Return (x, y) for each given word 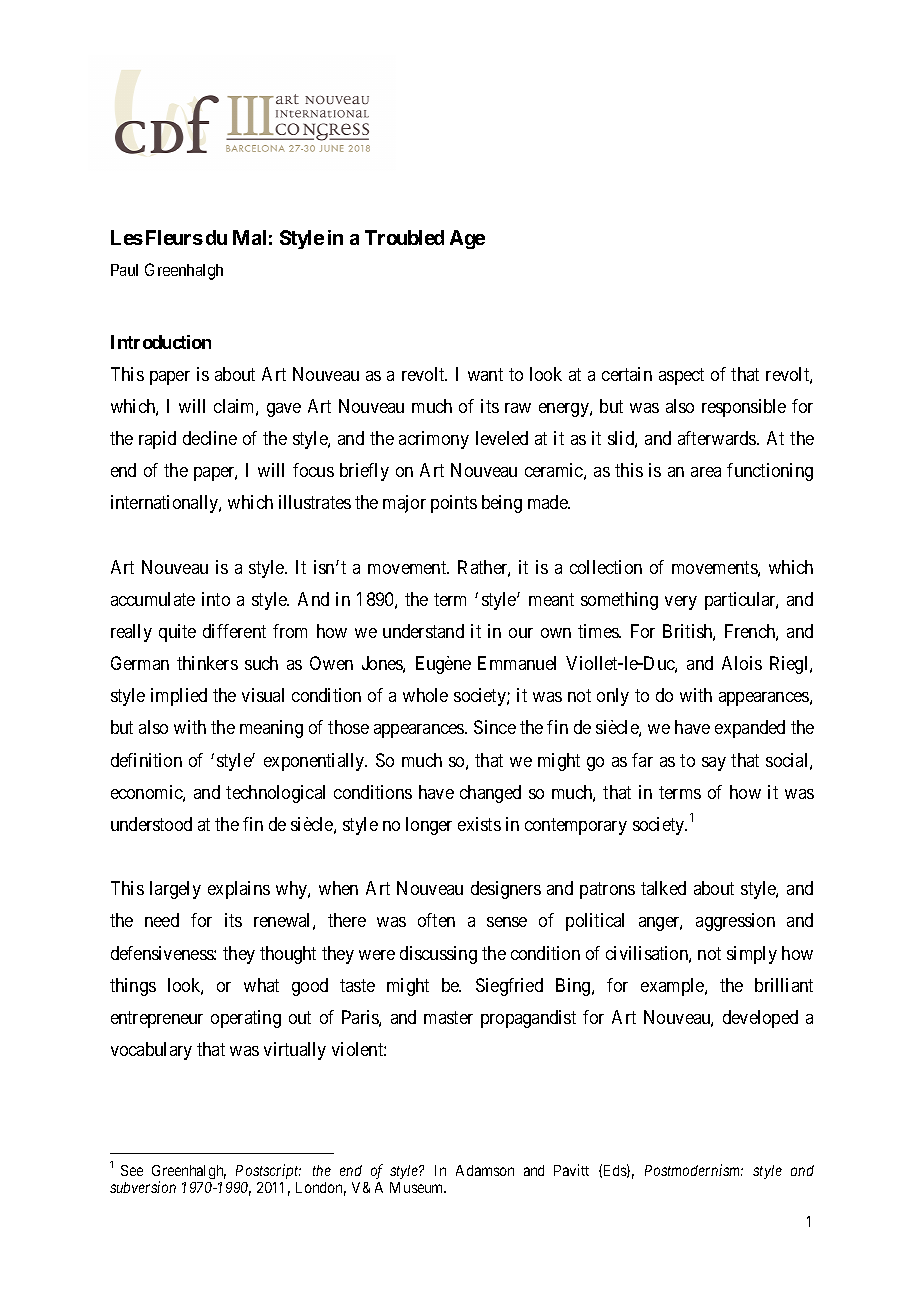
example (673, 987)
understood (151, 824)
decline (210, 438)
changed (490, 794)
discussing (438, 955)
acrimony (434, 440)
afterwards (718, 438)
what (261, 985)
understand (423, 631)
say (714, 764)
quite (177, 633)
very (681, 603)
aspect (681, 376)
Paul (124, 270)
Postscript (268, 1171)
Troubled (404, 237)
